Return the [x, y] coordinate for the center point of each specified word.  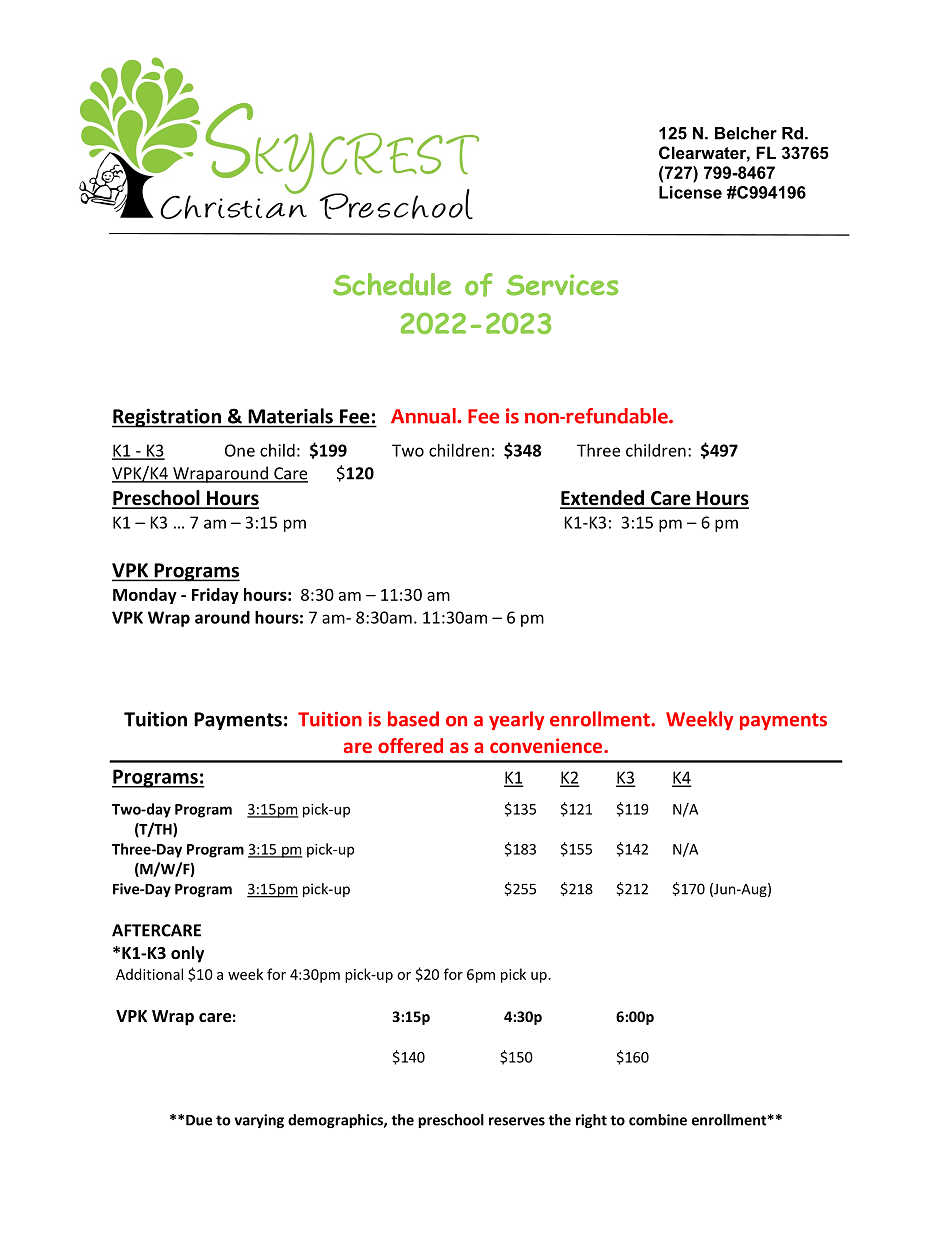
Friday [215, 596]
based [413, 719]
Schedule [392, 284]
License [690, 192]
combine [658, 1120]
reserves [517, 1121]
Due [199, 1120]
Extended [603, 499]
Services [562, 285]
